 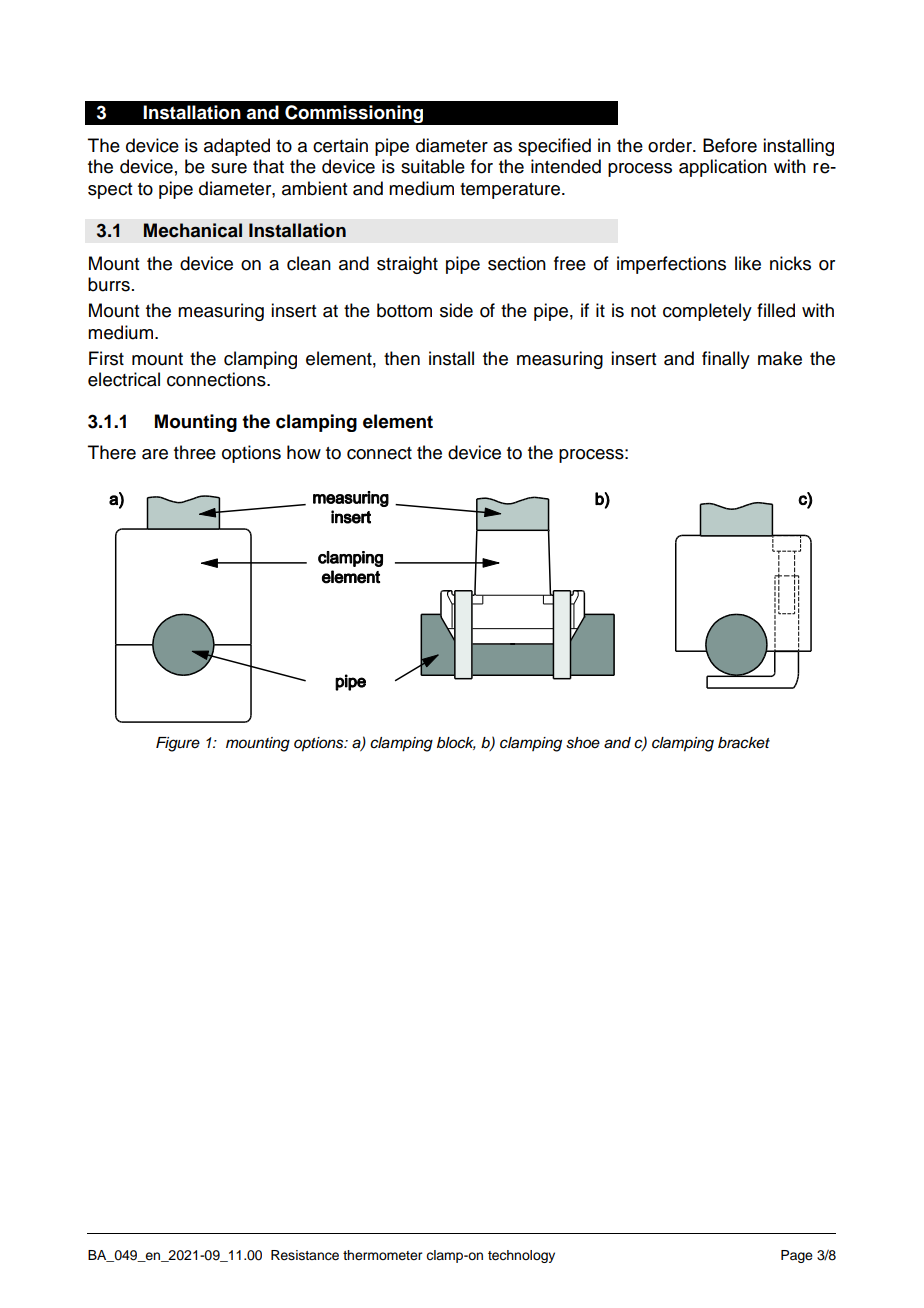 What do you see at coordinates (178, 744) in the page?
I see `Figure` at bounding box center [178, 744].
